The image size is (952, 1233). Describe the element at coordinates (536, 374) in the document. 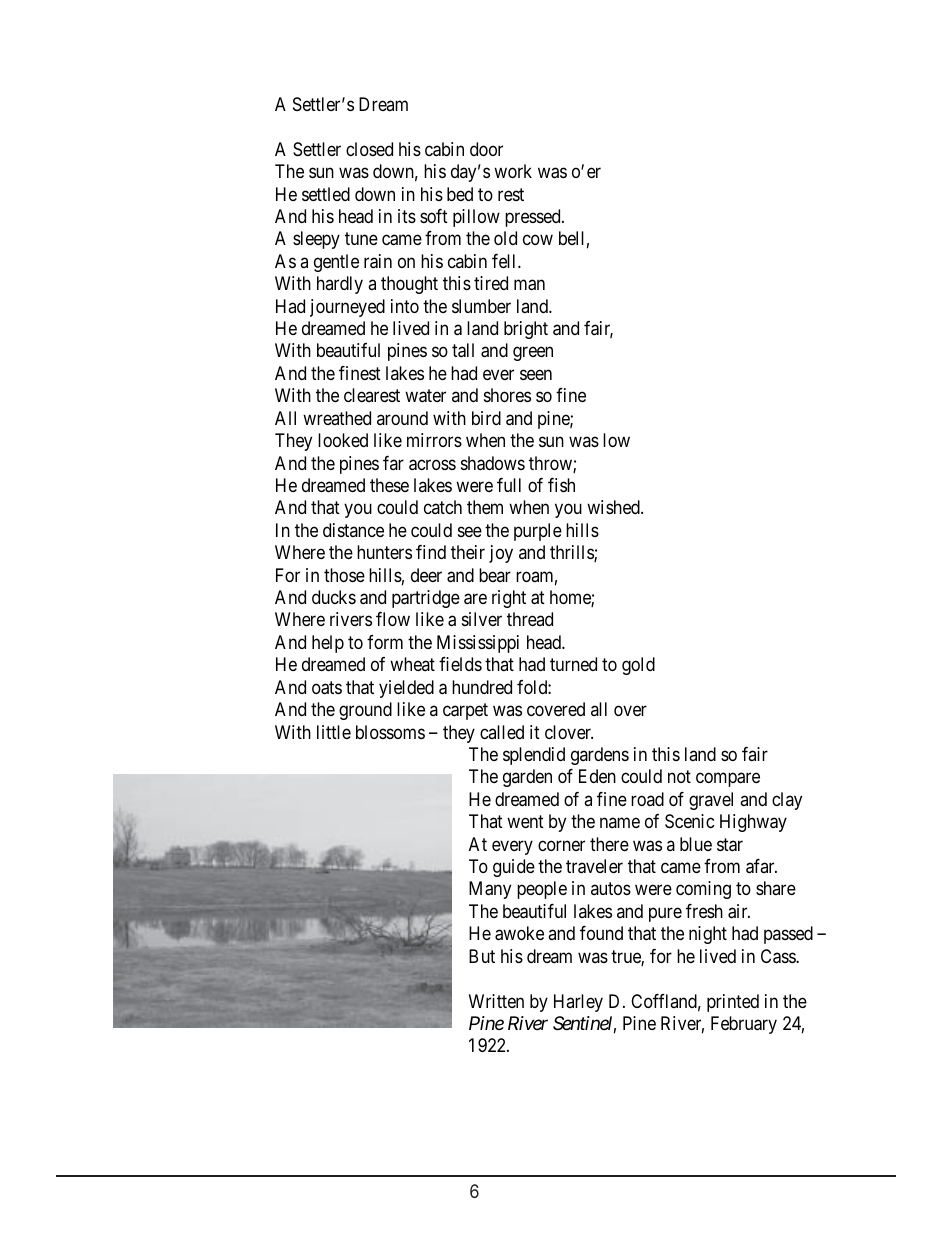

I see `seen` at that location.
